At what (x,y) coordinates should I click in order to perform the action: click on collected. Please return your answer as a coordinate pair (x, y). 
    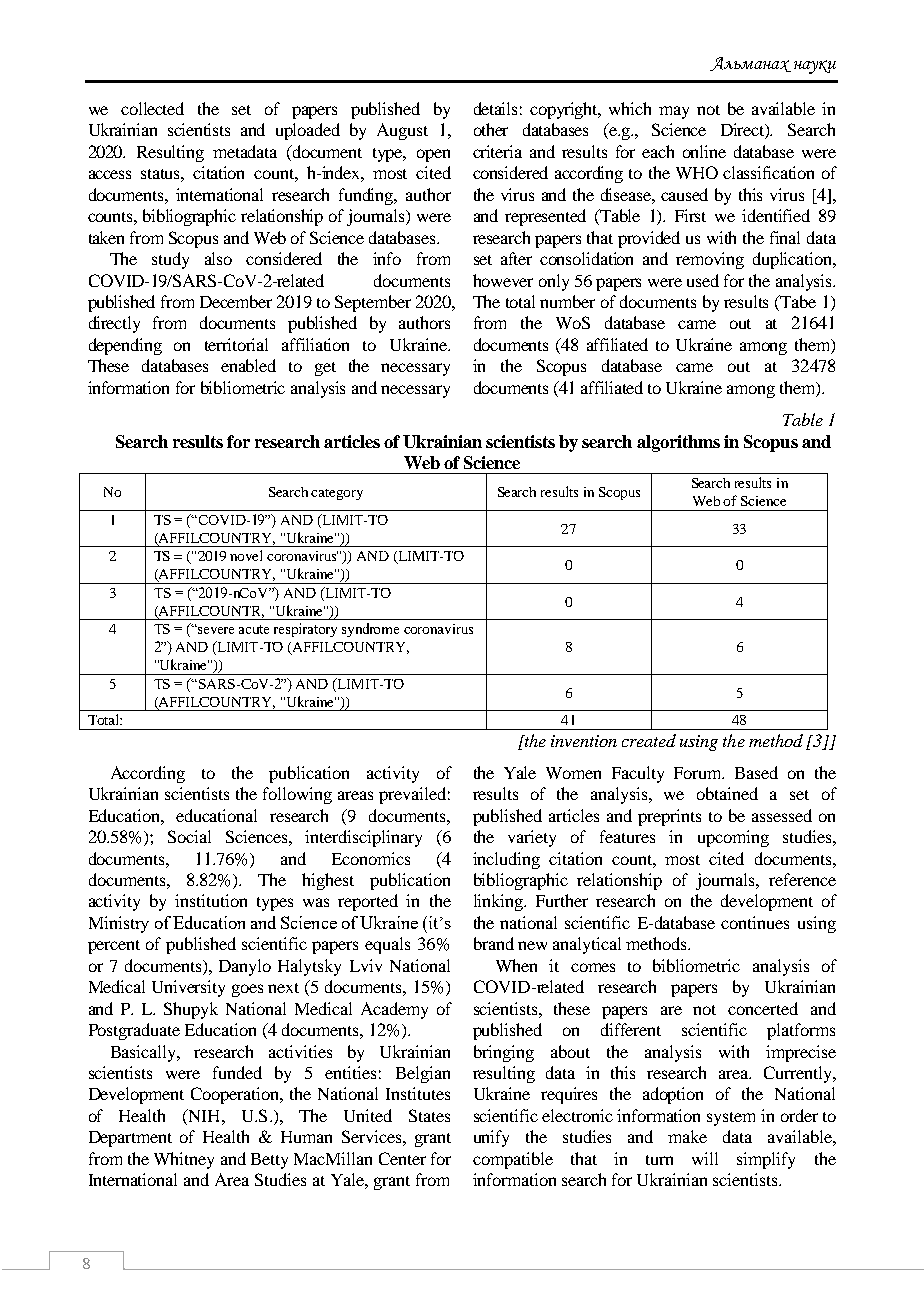
    Looking at the image, I should click on (152, 108).
